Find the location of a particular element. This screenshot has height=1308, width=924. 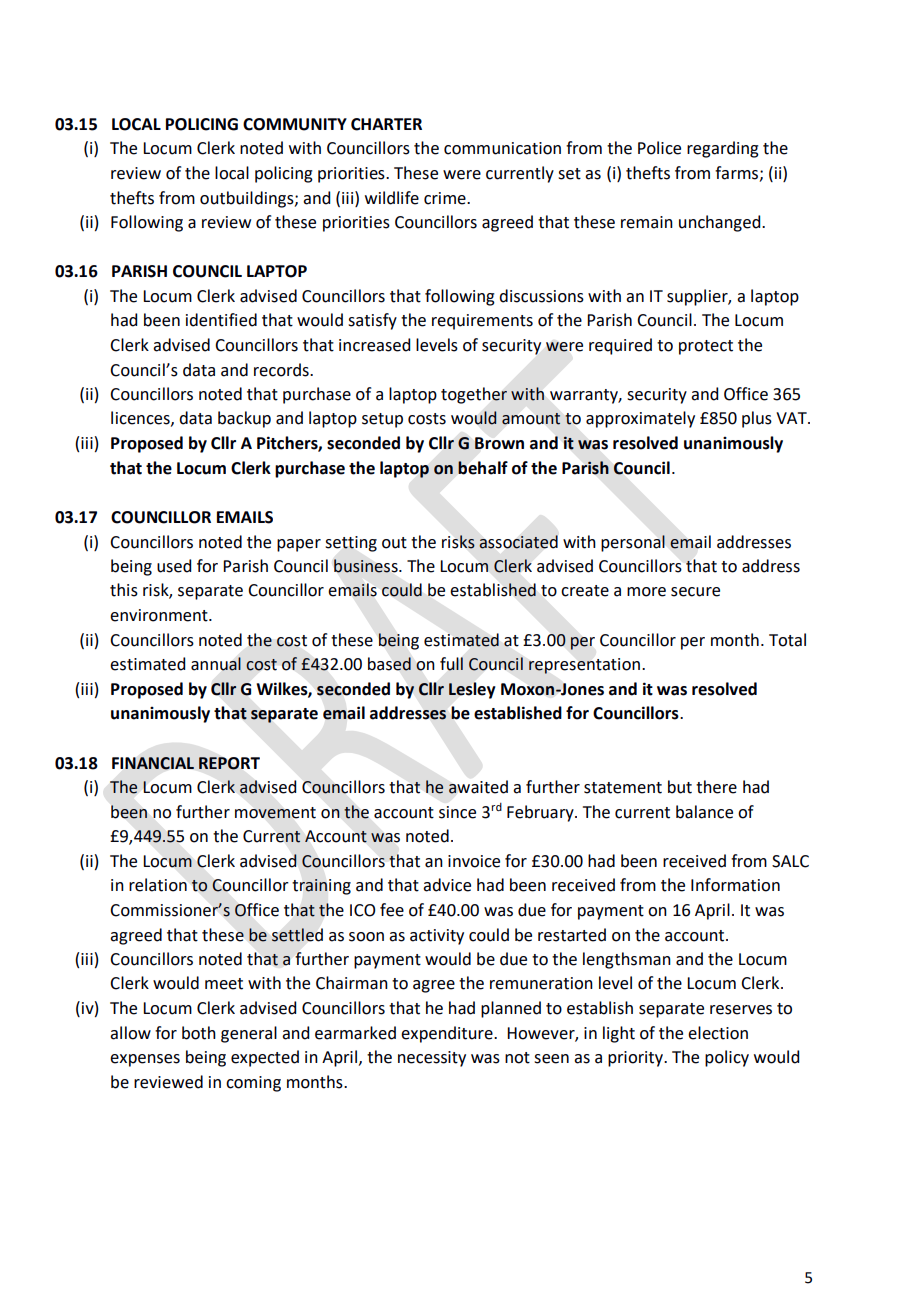

COMMUNITY is located at coordinates (295, 124).
